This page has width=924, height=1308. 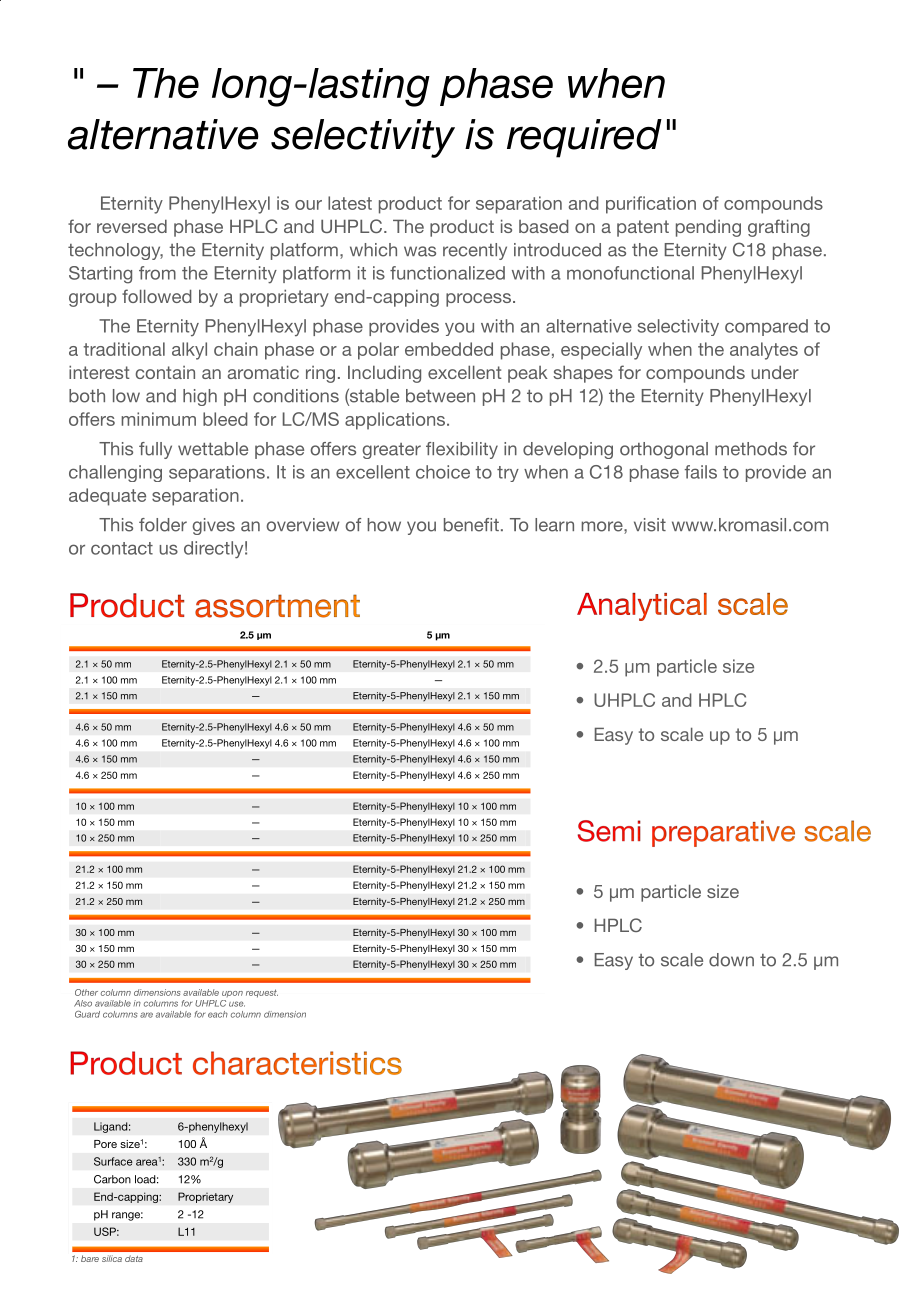 What do you see at coordinates (132, 226) in the page?
I see `reversed` at bounding box center [132, 226].
